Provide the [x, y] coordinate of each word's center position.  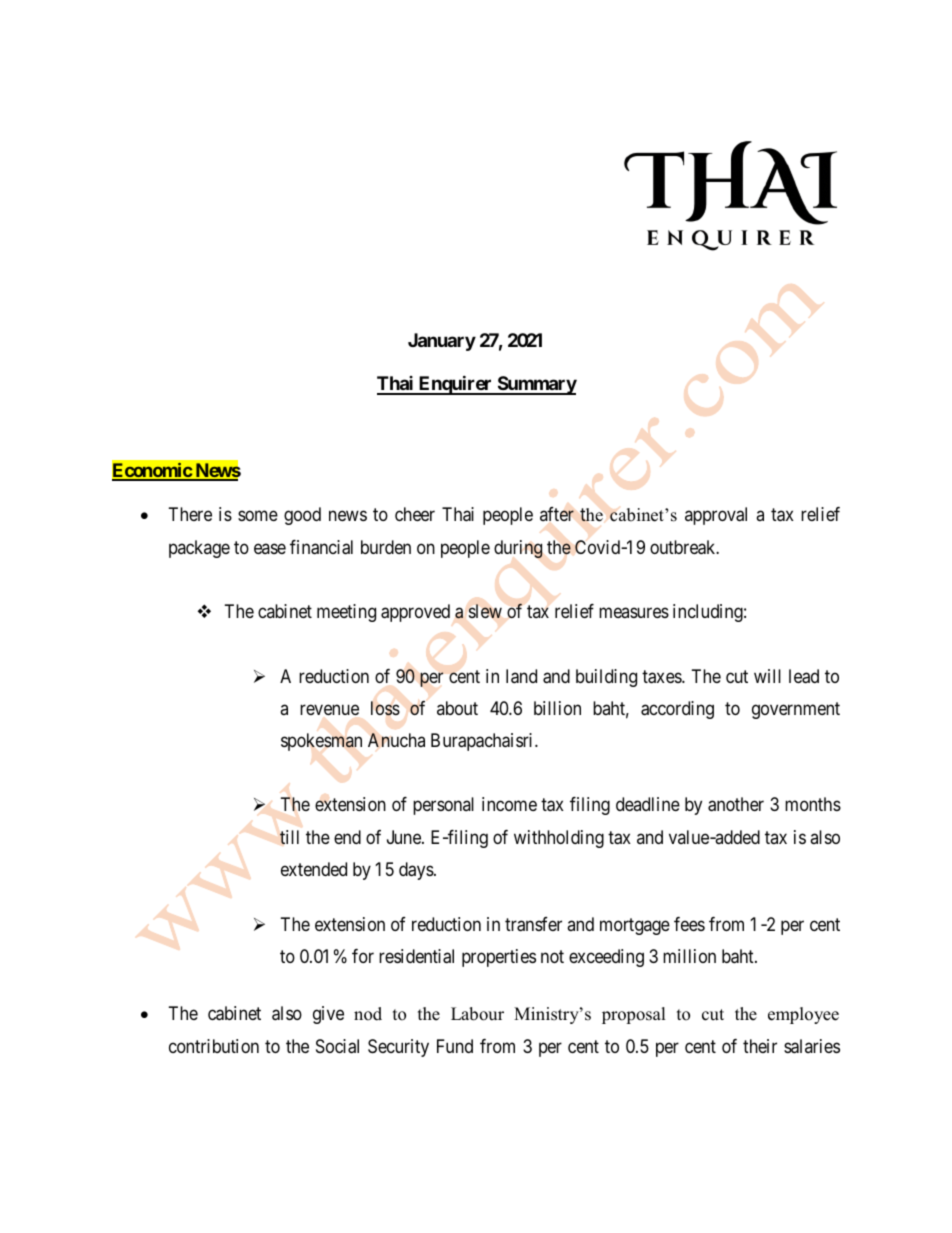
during [518, 549]
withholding [559, 839]
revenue [329, 709]
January [442, 342]
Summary [536, 385]
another [736, 804]
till [289, 837]
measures [634, 612]
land [521, 676]
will [767, 676]
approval [716, 516]
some [258, 516]
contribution [214, 1046]
